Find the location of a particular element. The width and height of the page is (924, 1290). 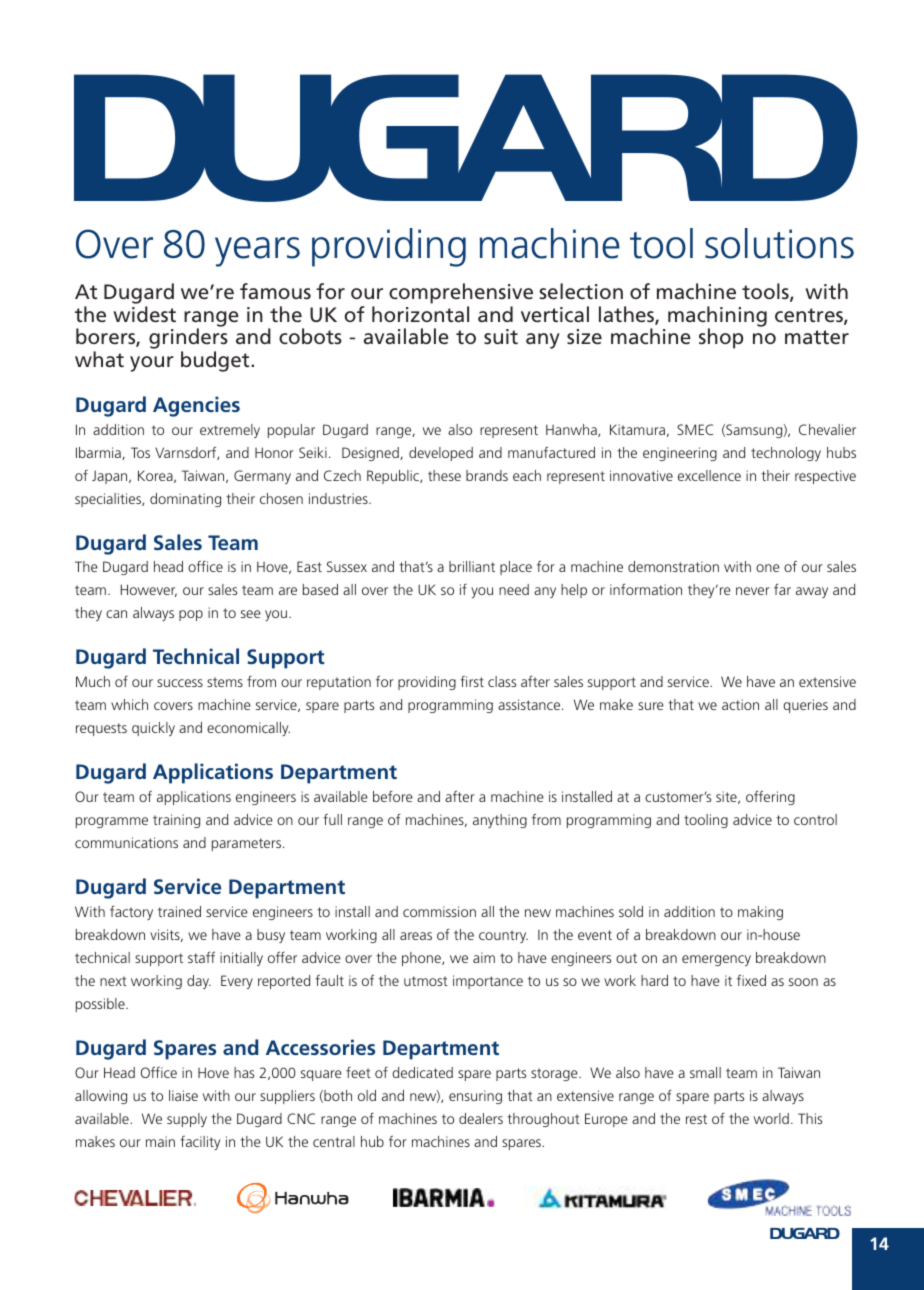

aim is located at coordinates (484, 957).
